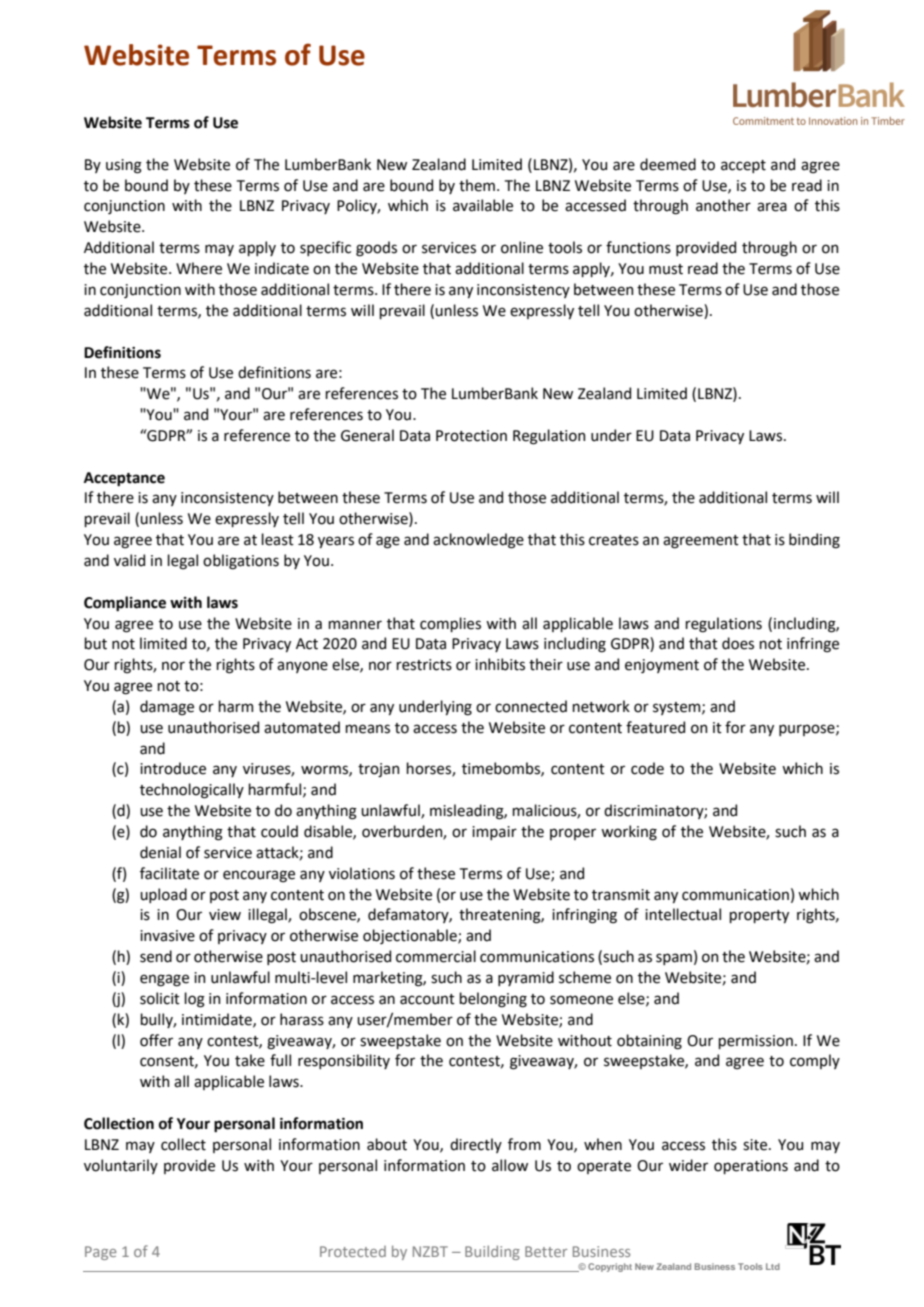  I want to click on them, so click(477, 185).
